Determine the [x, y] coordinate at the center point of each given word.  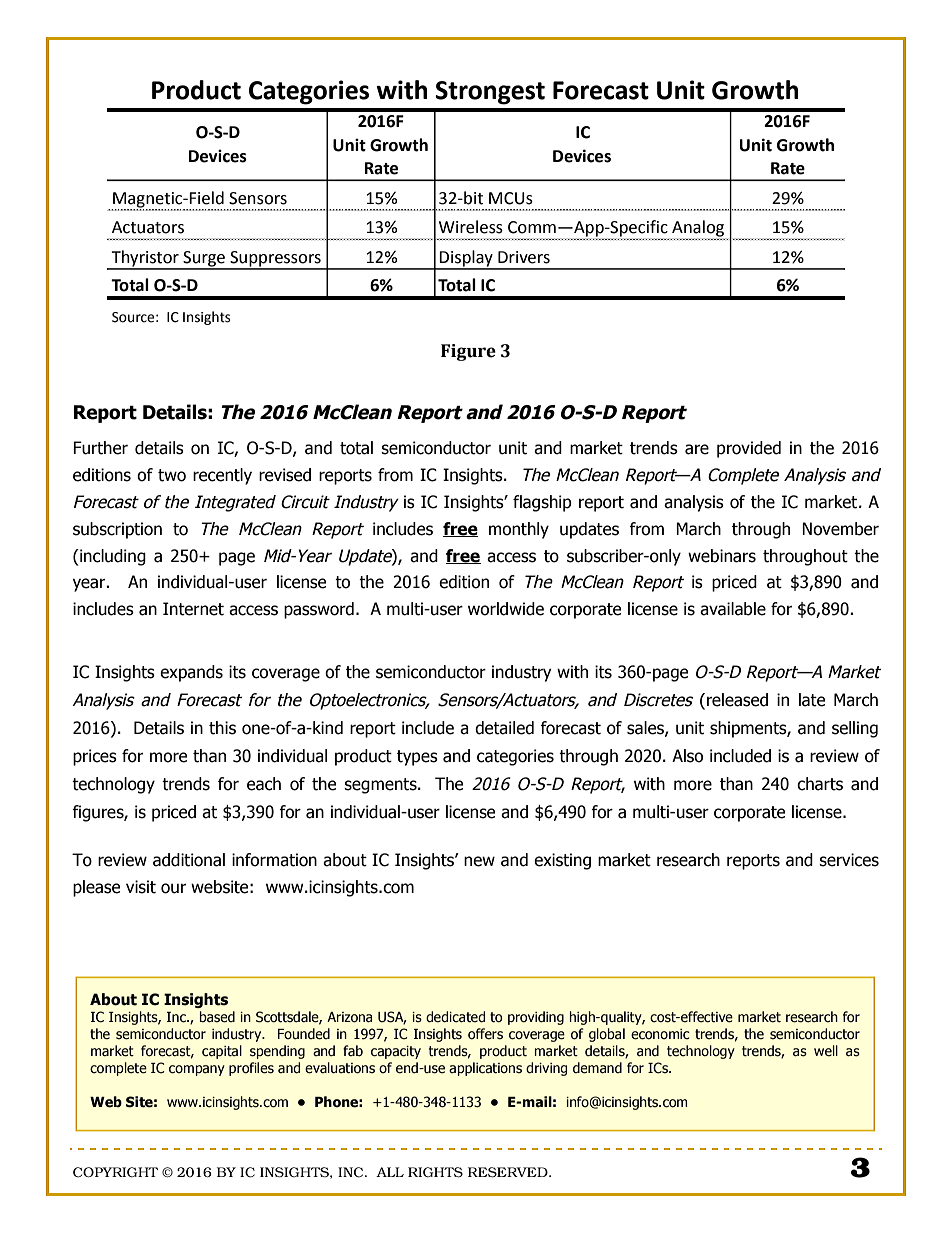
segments [381, 786]
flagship [542, 503]
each [264, 784]
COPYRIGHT [115, 1172]
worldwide [506, 609]
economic [660, 1034]
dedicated [455, 1017]
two [172, 475]
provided [749, 449]
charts [820, 784]
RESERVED [509, 1172]
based [217, 1017]
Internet [193, 609]
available [733, 609]
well [826, 1051]
